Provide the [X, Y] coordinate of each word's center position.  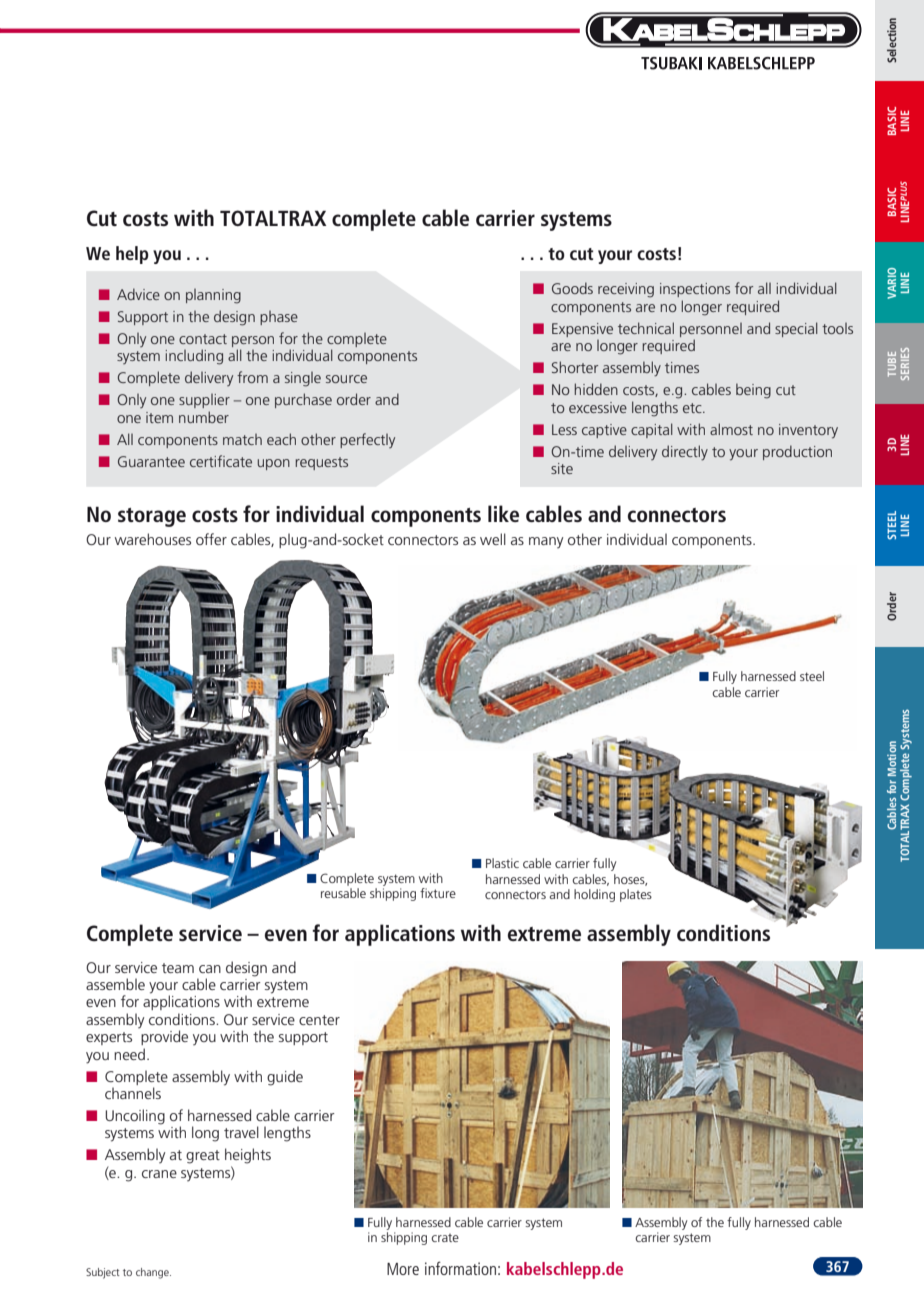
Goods [572, 288]
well [493, 539]
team [178, 968]
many [546, 542]
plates [636, 895]
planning [213, 296]
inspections [695, 290]
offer [211, 539]
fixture [438, 893]
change [153, 1273]
